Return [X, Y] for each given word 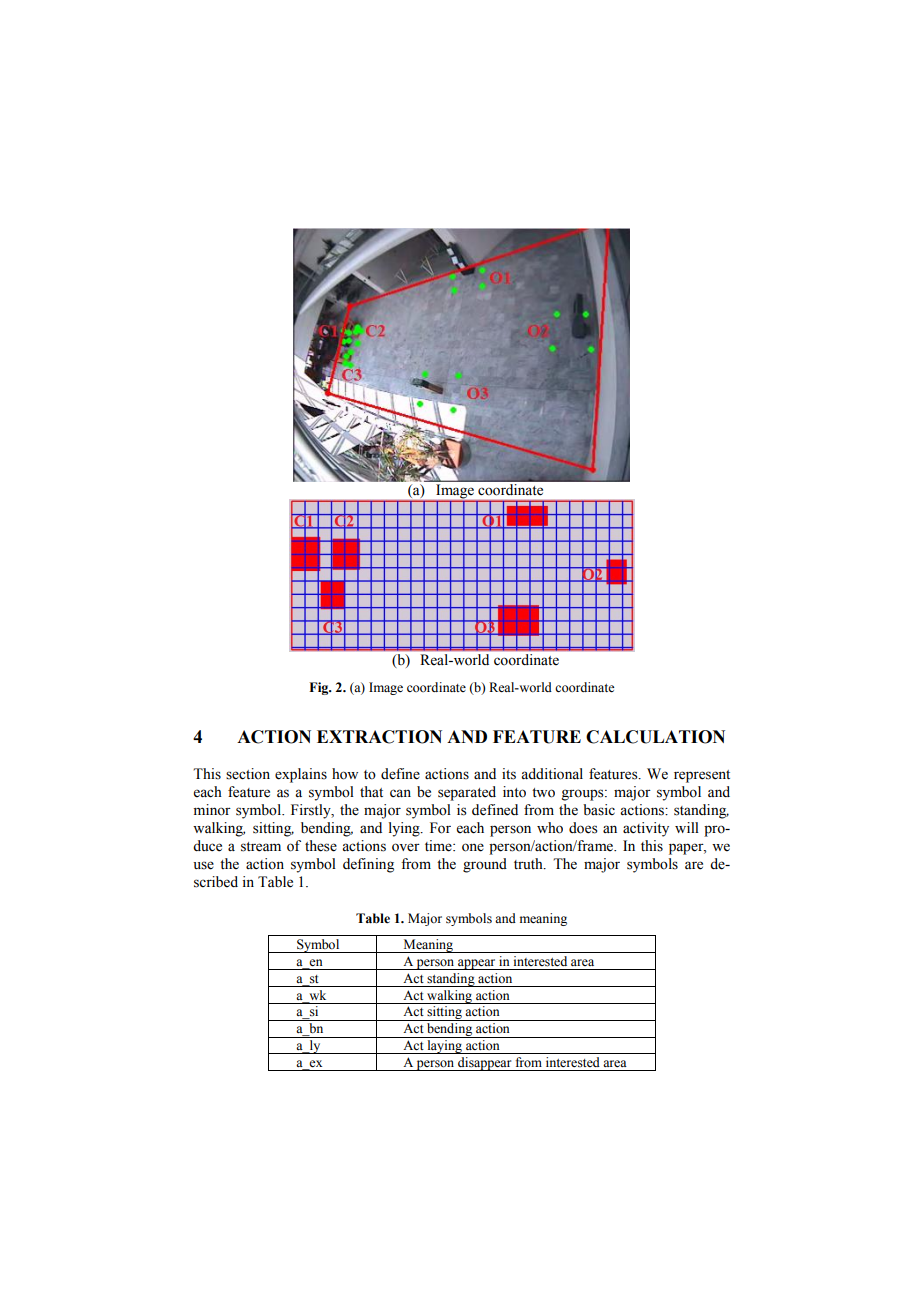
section [248, 774]
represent [702, 776]
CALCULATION [655, 737]
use [203, 865]
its [509, 774]
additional [552, 774]
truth [529, 863]
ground [485, 865]
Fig [320, 688]
